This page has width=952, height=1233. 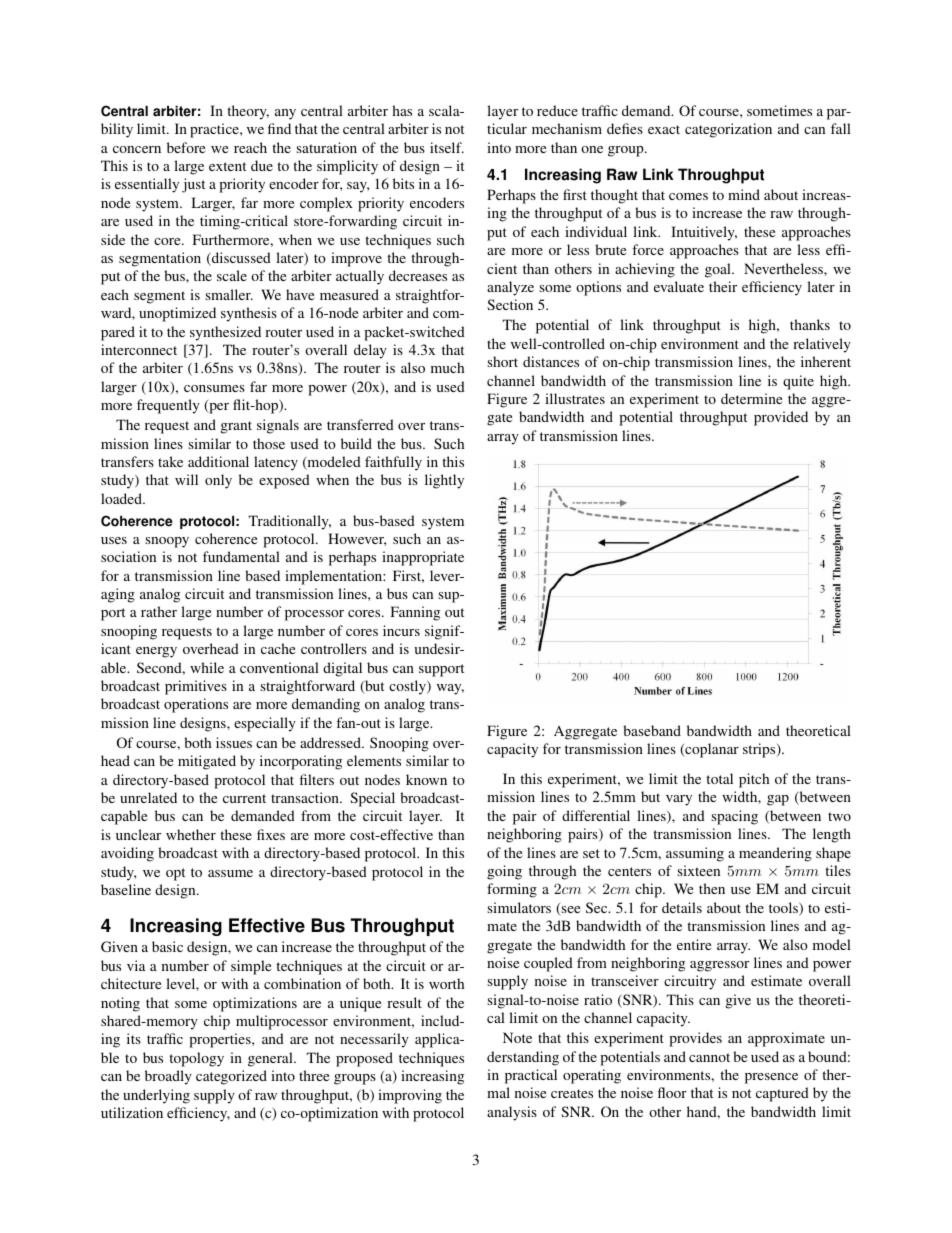 What do you see at coordinates (531, 1076) in the page?
I see `practical` at bounding box center [531, 1076].
